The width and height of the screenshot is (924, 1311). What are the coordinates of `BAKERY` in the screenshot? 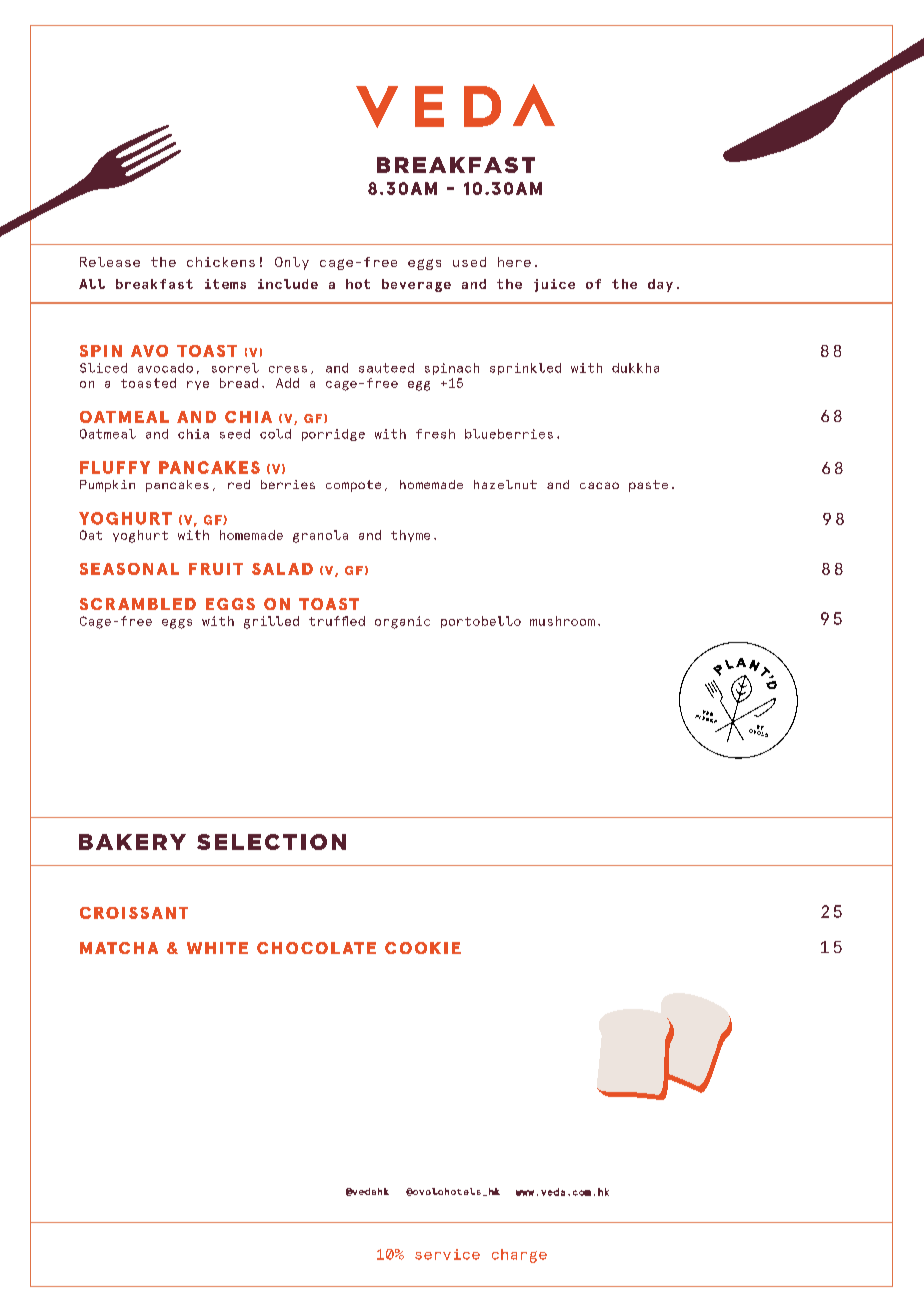 It's located at (132, 842).
